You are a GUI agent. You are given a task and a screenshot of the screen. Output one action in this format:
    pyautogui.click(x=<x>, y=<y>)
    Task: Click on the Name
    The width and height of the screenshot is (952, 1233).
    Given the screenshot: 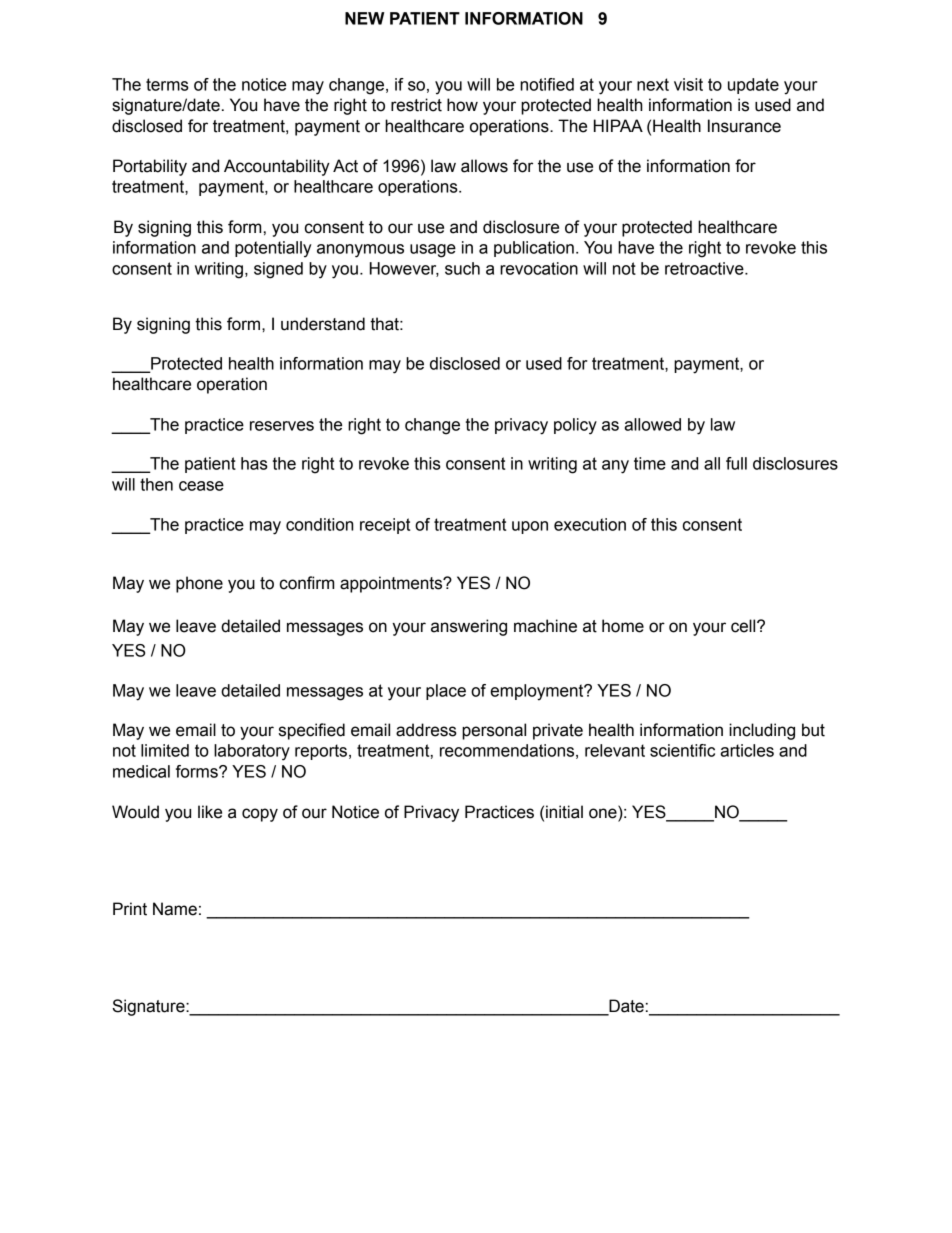 What is the action you would take?
    pyautogui.click(x=175, y=909)
